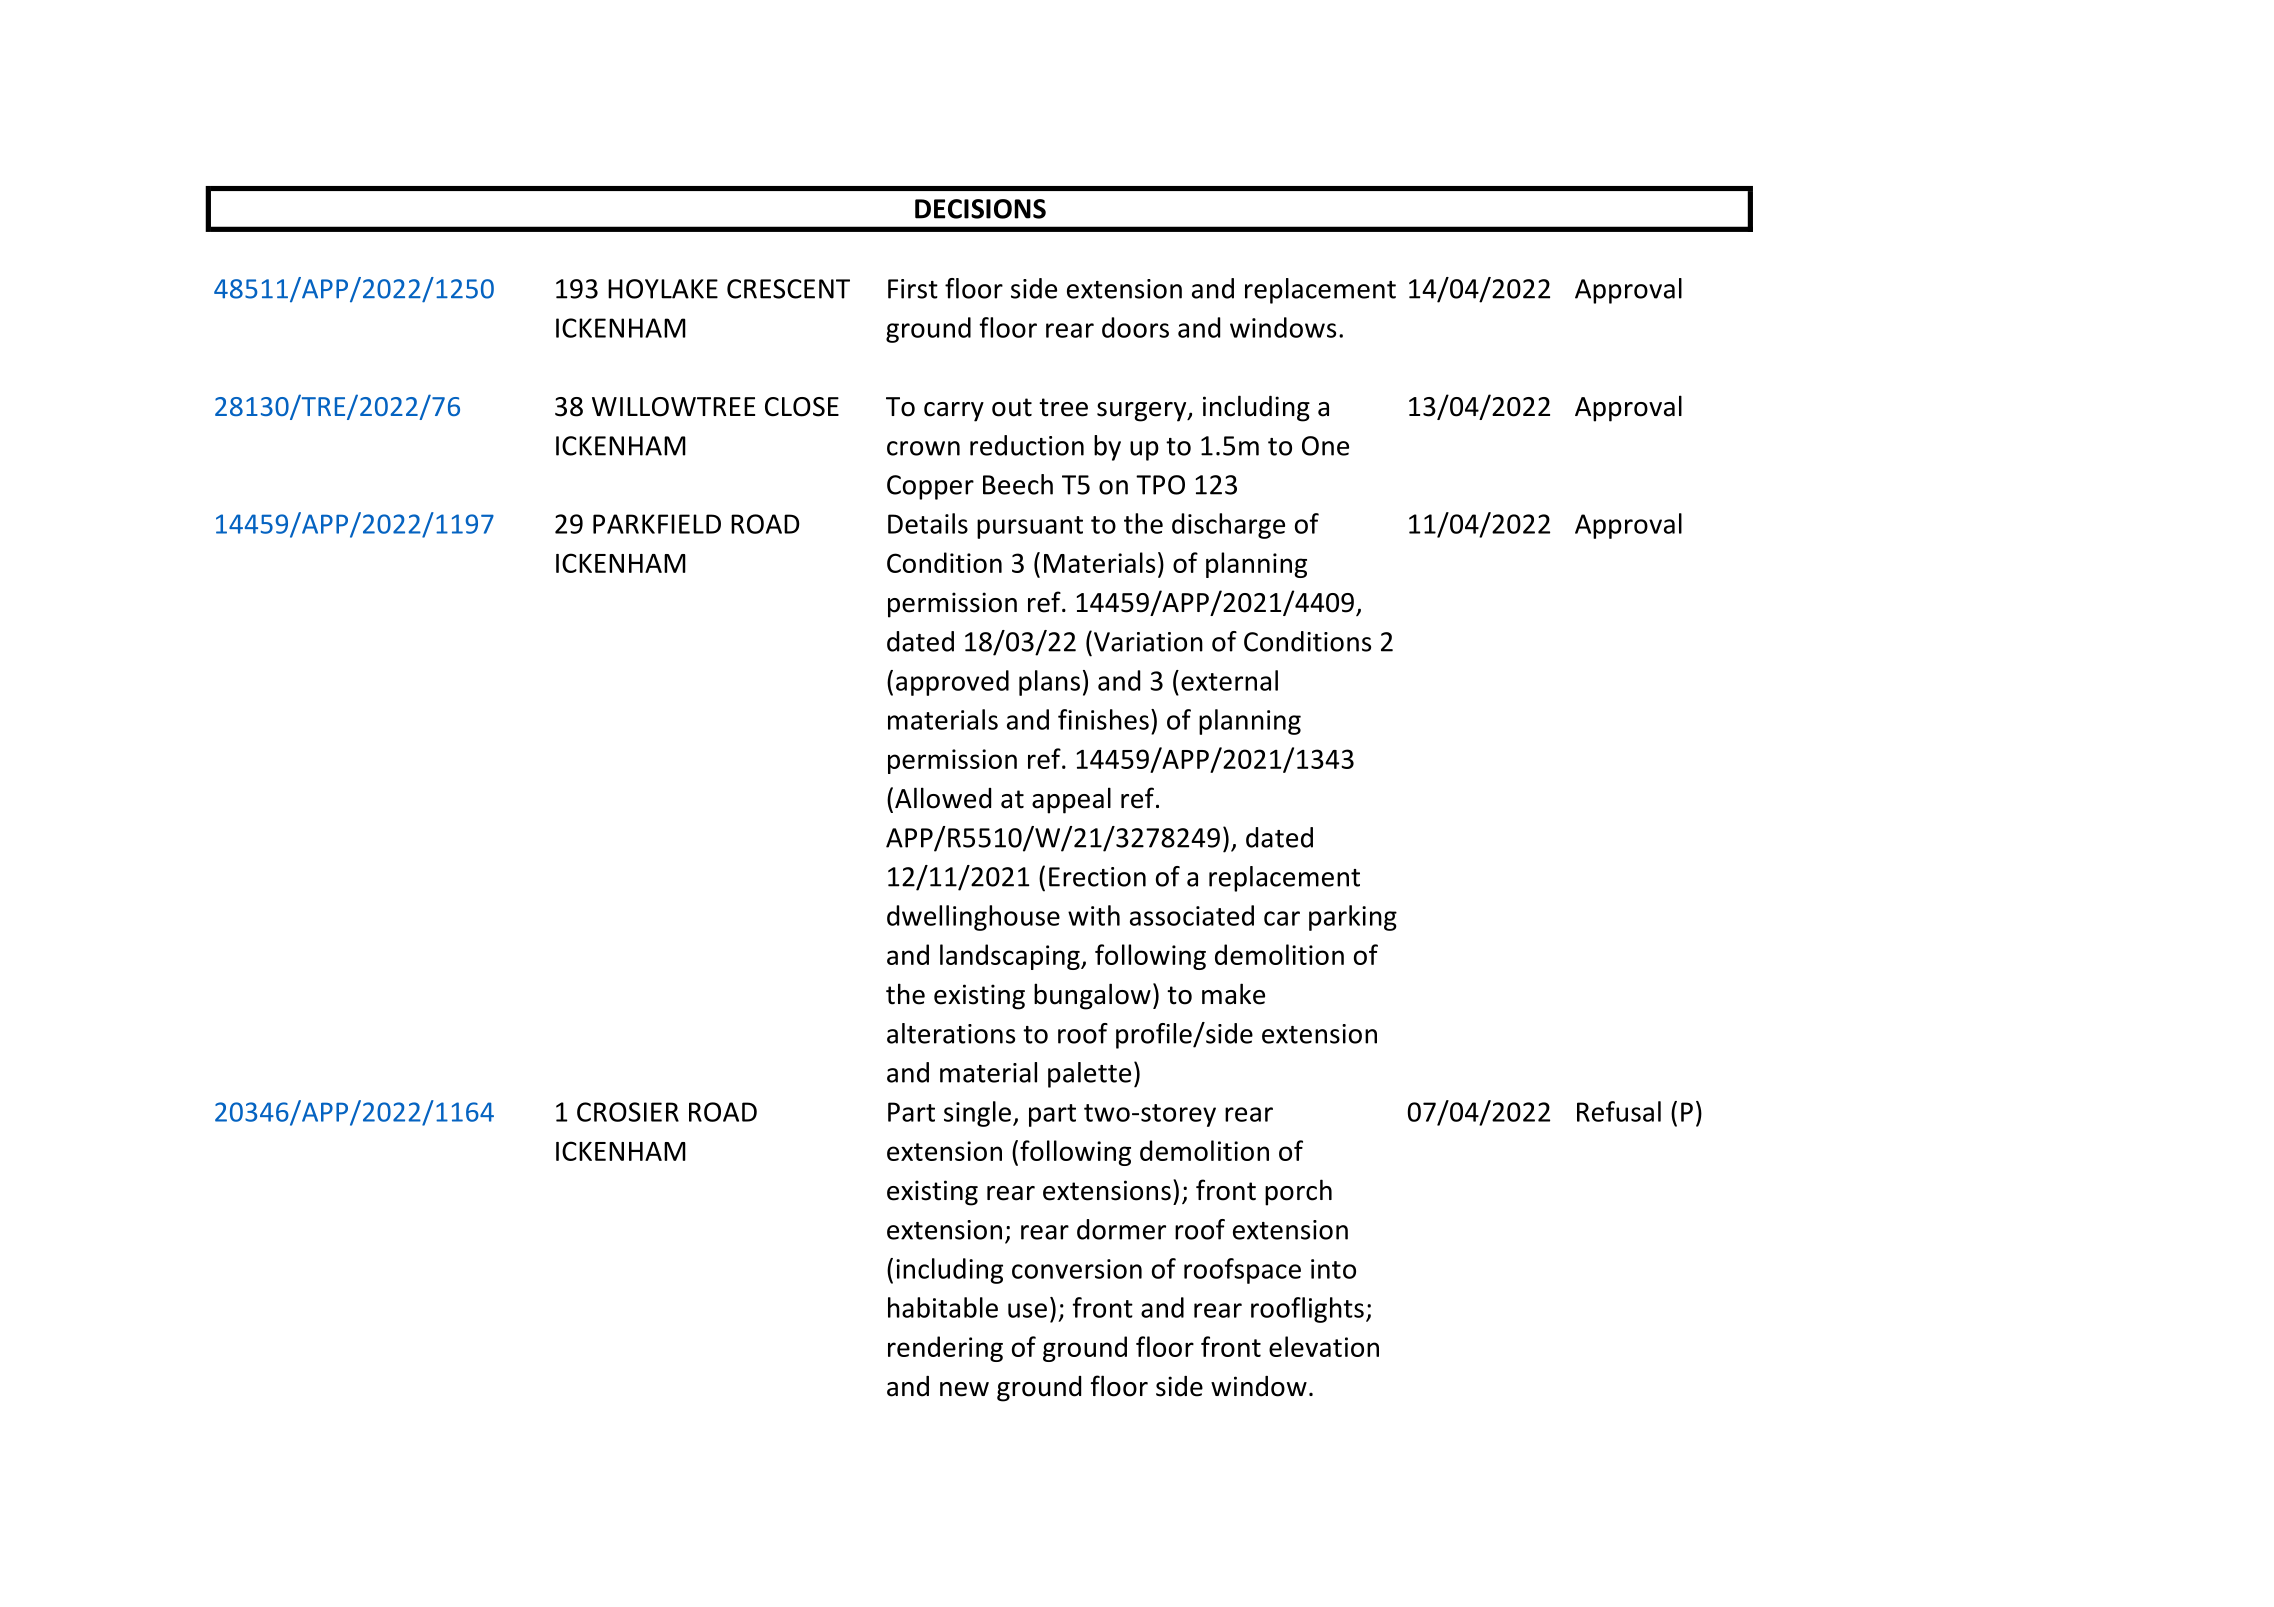 This screenshot has width=2274, height=1607. Describe the element at coordinates (1135, 327) in the screenshot. I see `doors` at that location.
